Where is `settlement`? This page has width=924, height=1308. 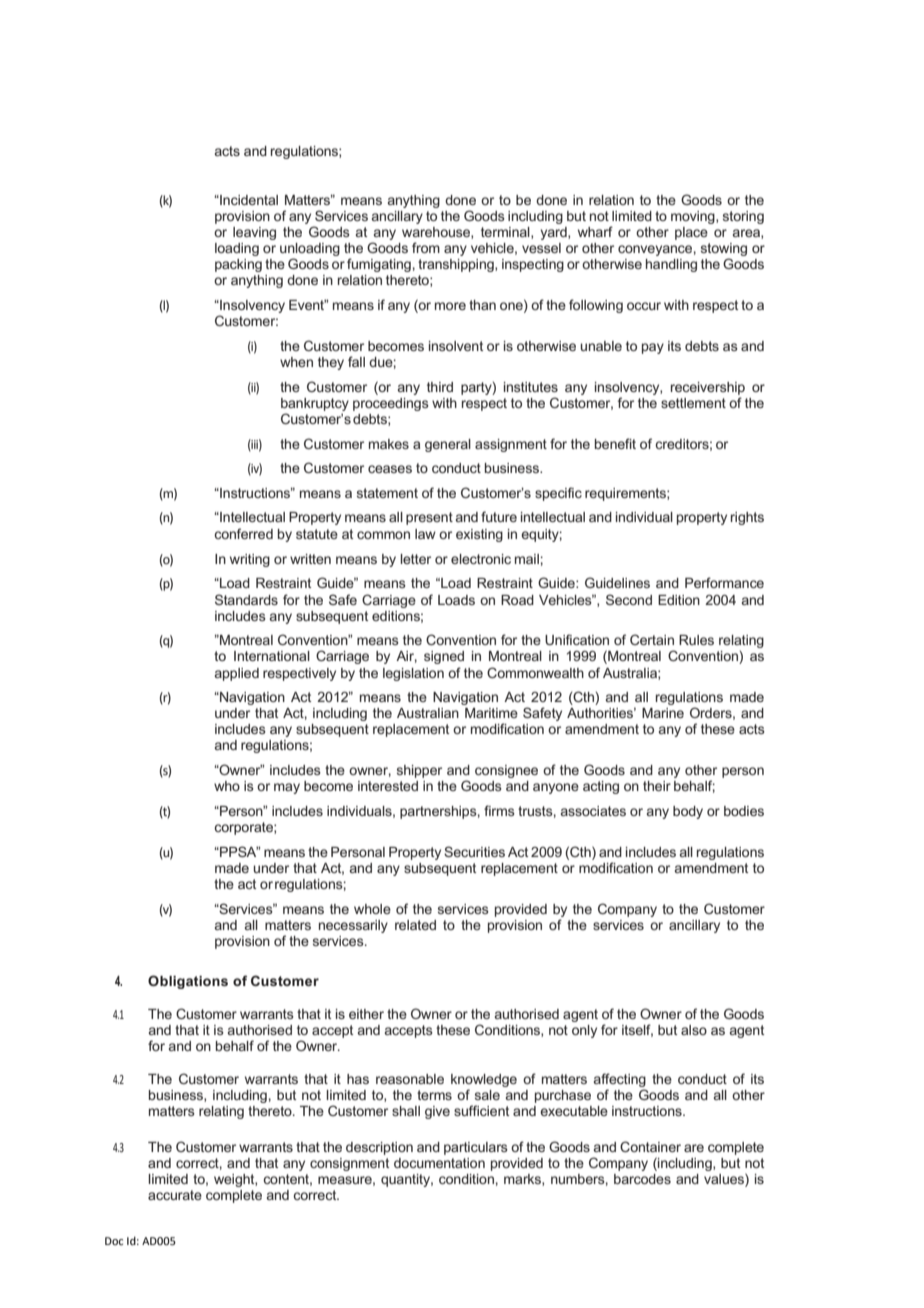 settlement is located at coordinates (693, 403).
